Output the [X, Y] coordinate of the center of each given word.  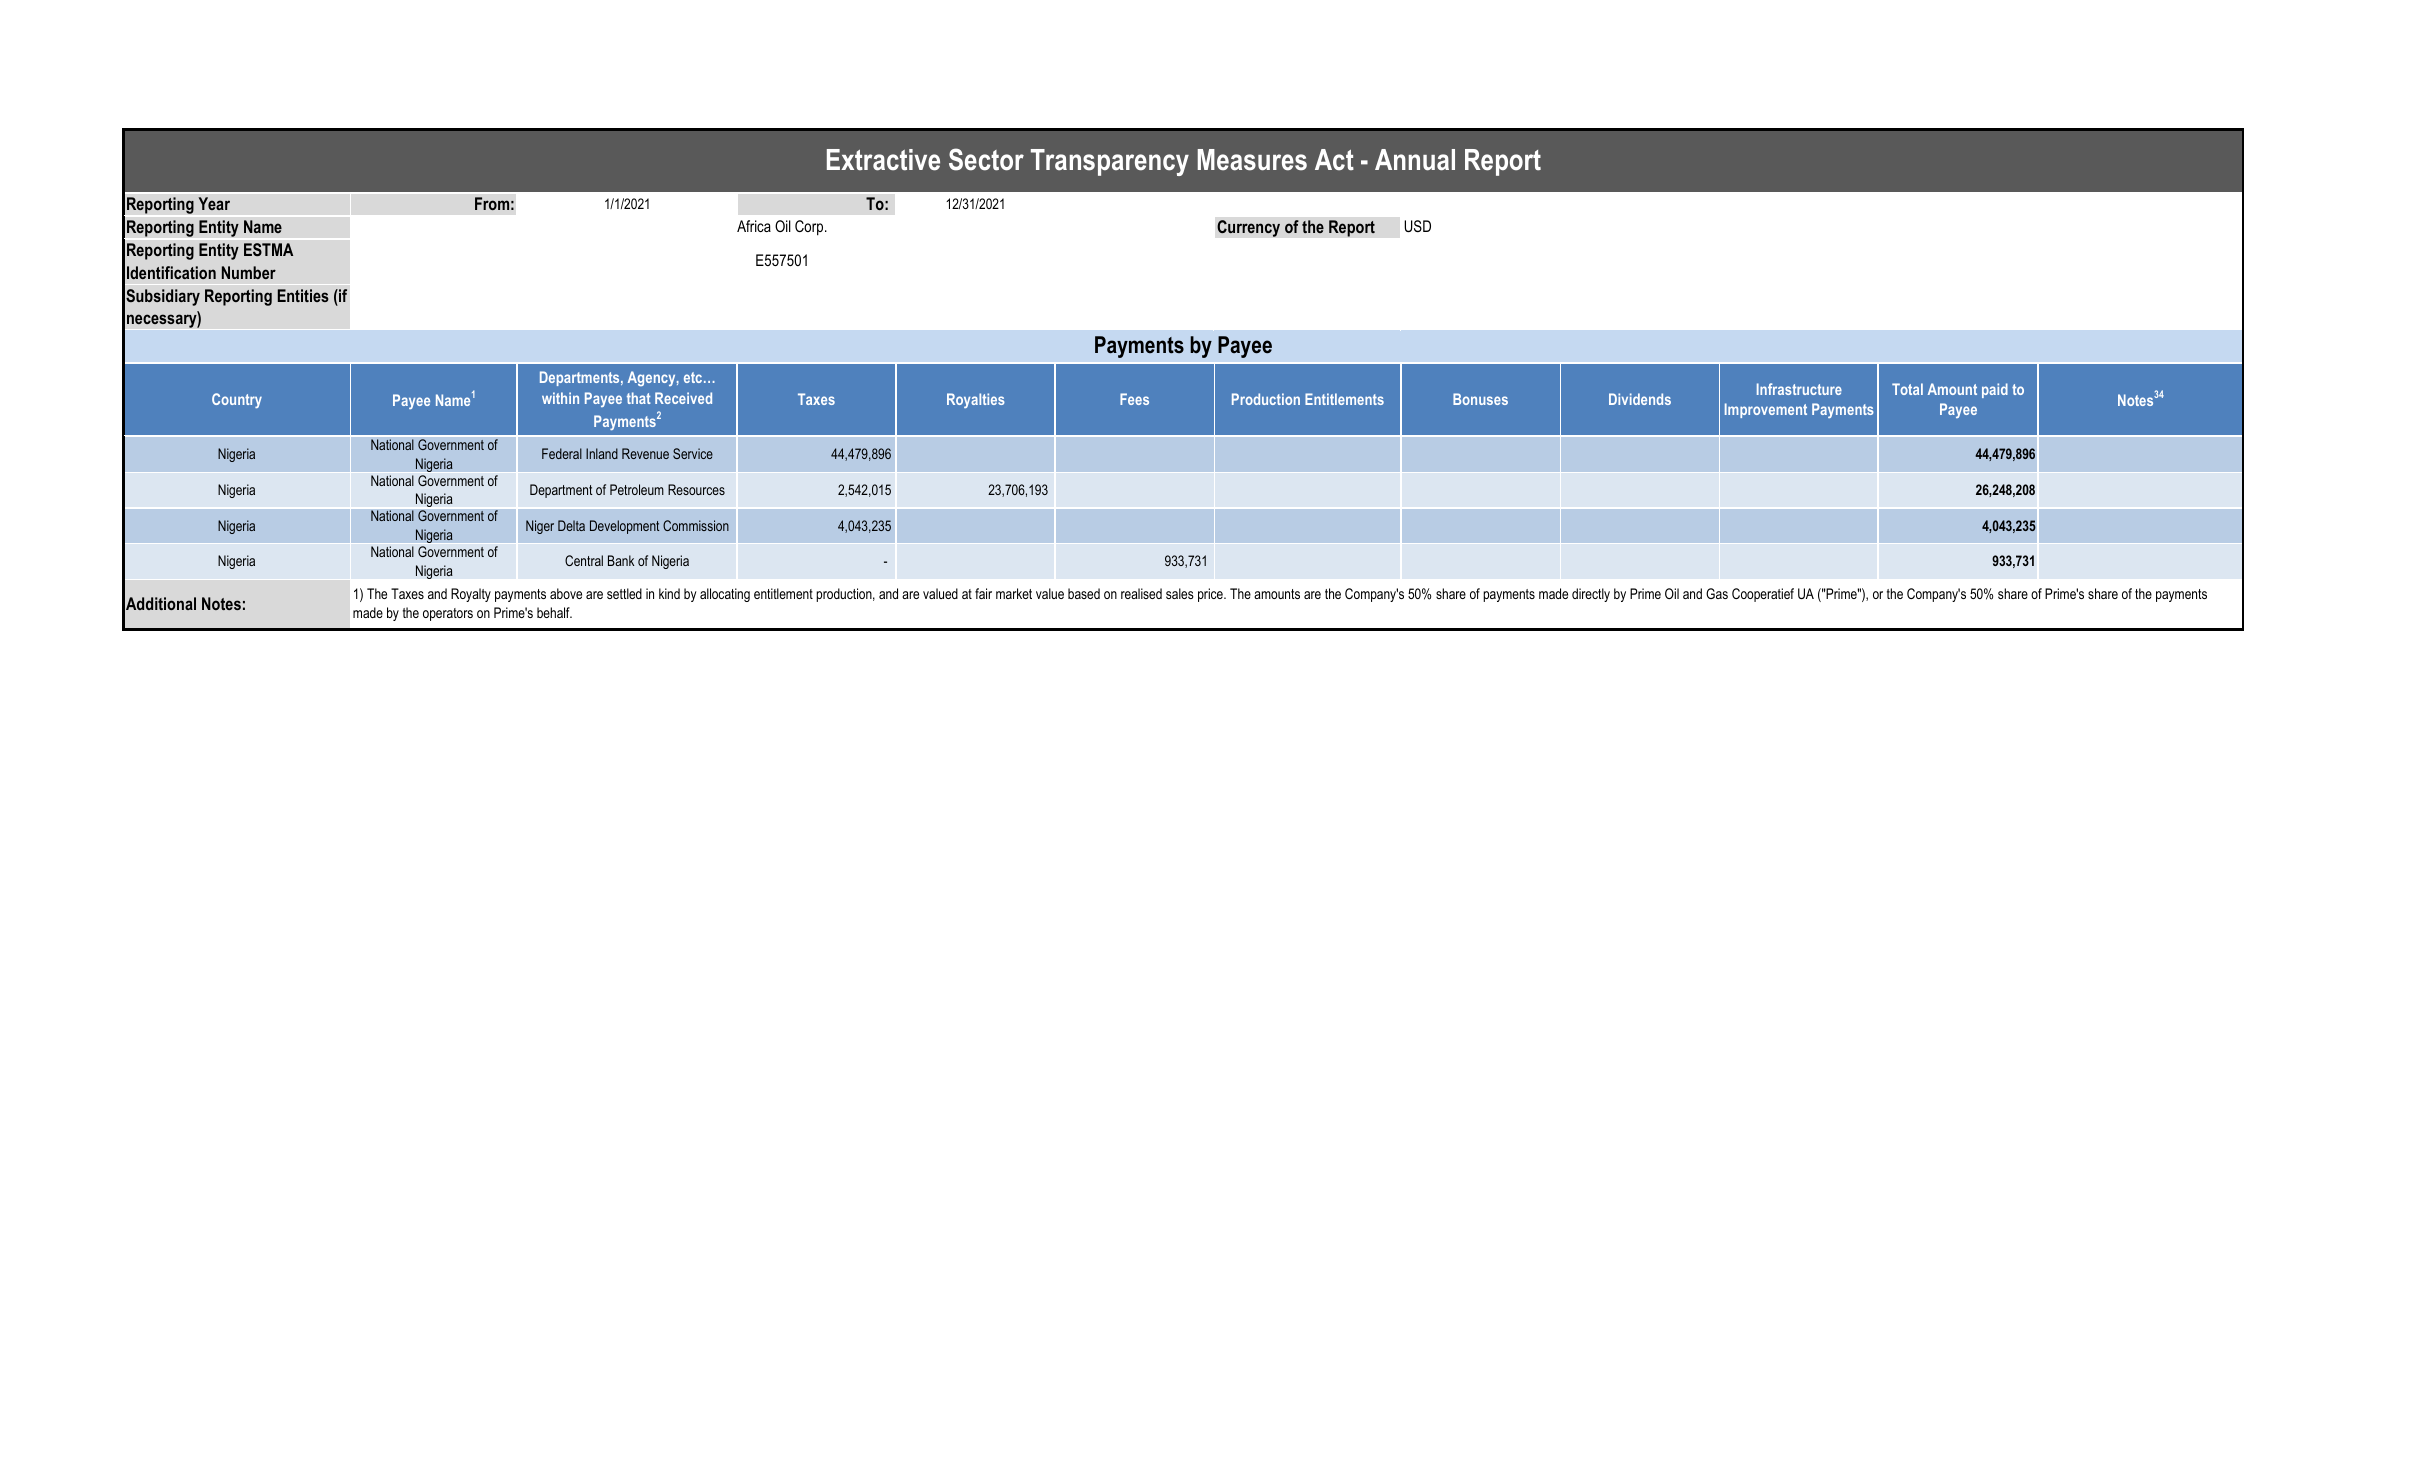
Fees [1134, 399]
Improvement [1766, 410]
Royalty [471, 595]
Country [237, 400]
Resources [696, 489]
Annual [1415, 160]
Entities [303, 295]
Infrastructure [1799, 389]
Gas [1717, 593]
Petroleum [637, 489]
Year [214, 203]
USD [1417, 226]
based [1084, 593]
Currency [1248, 228]
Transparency [1110, 162]
